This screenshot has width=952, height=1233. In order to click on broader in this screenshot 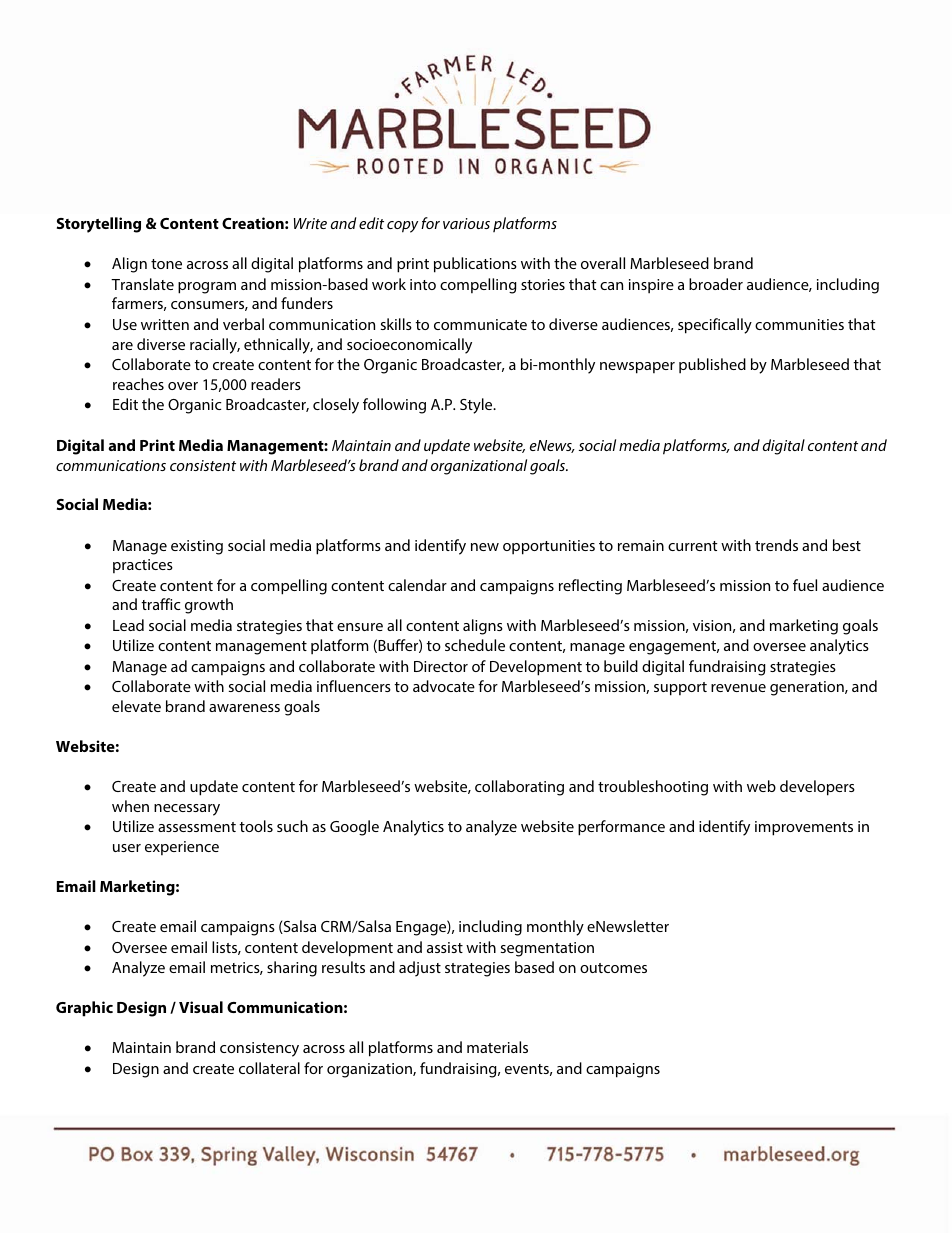, I will do `click(716, 284)`.
